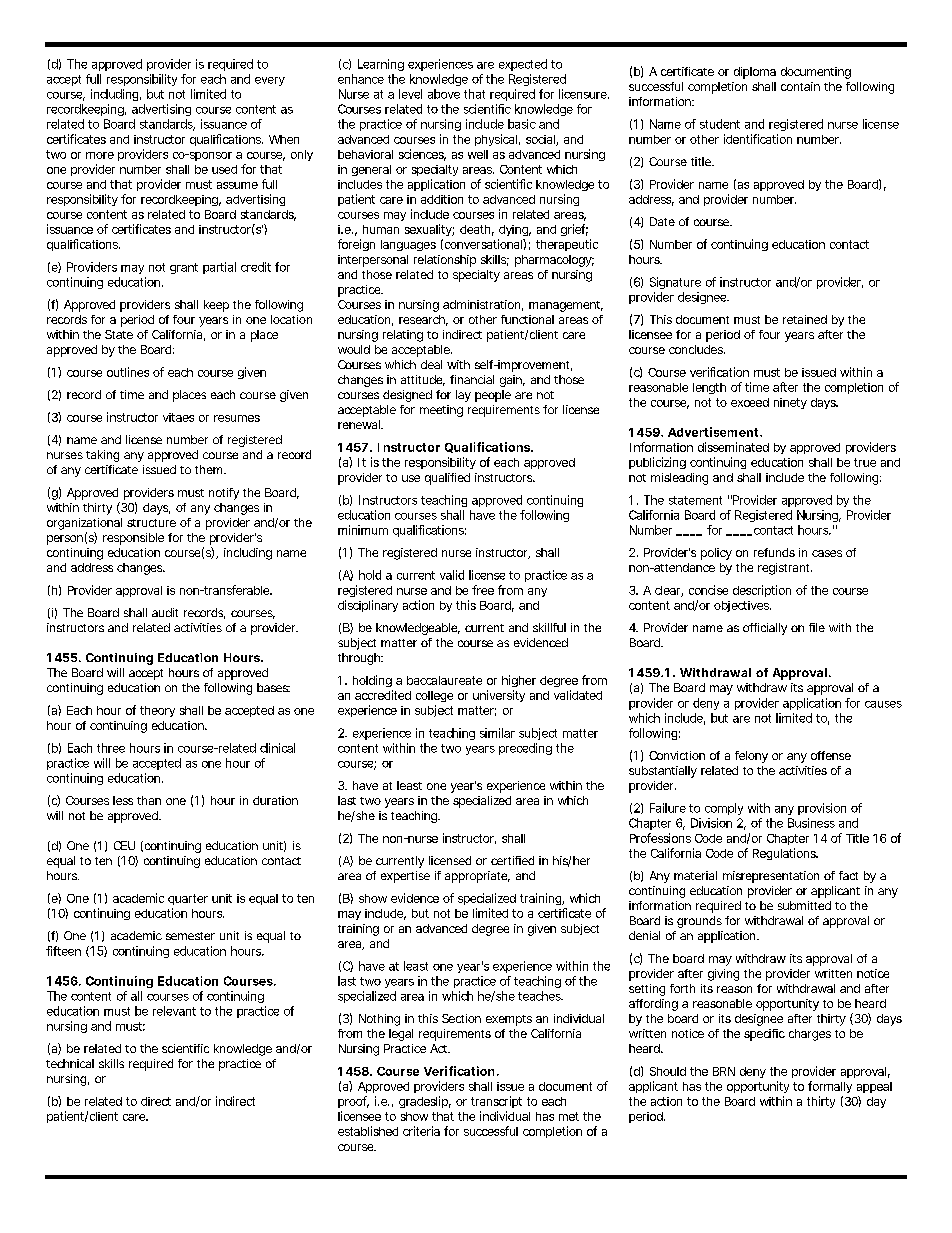 The image size is (952, 1233). What do you see at coordinates (800, 86) in the document?
I see `contain` at bounding box center [800, 86].
